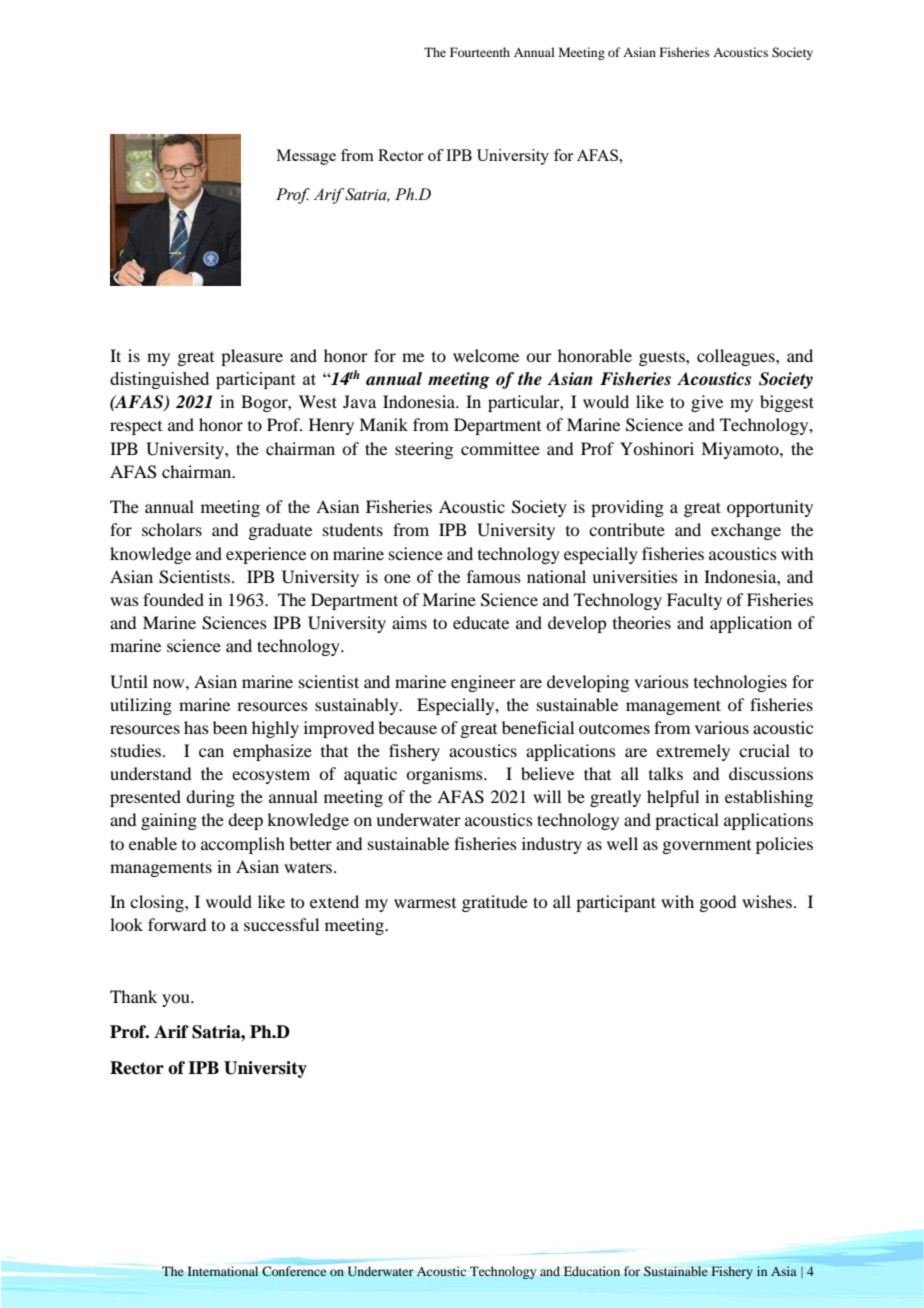  Describe the element at coordinates (483, 683) in the page. I see `engineer` at that location.
